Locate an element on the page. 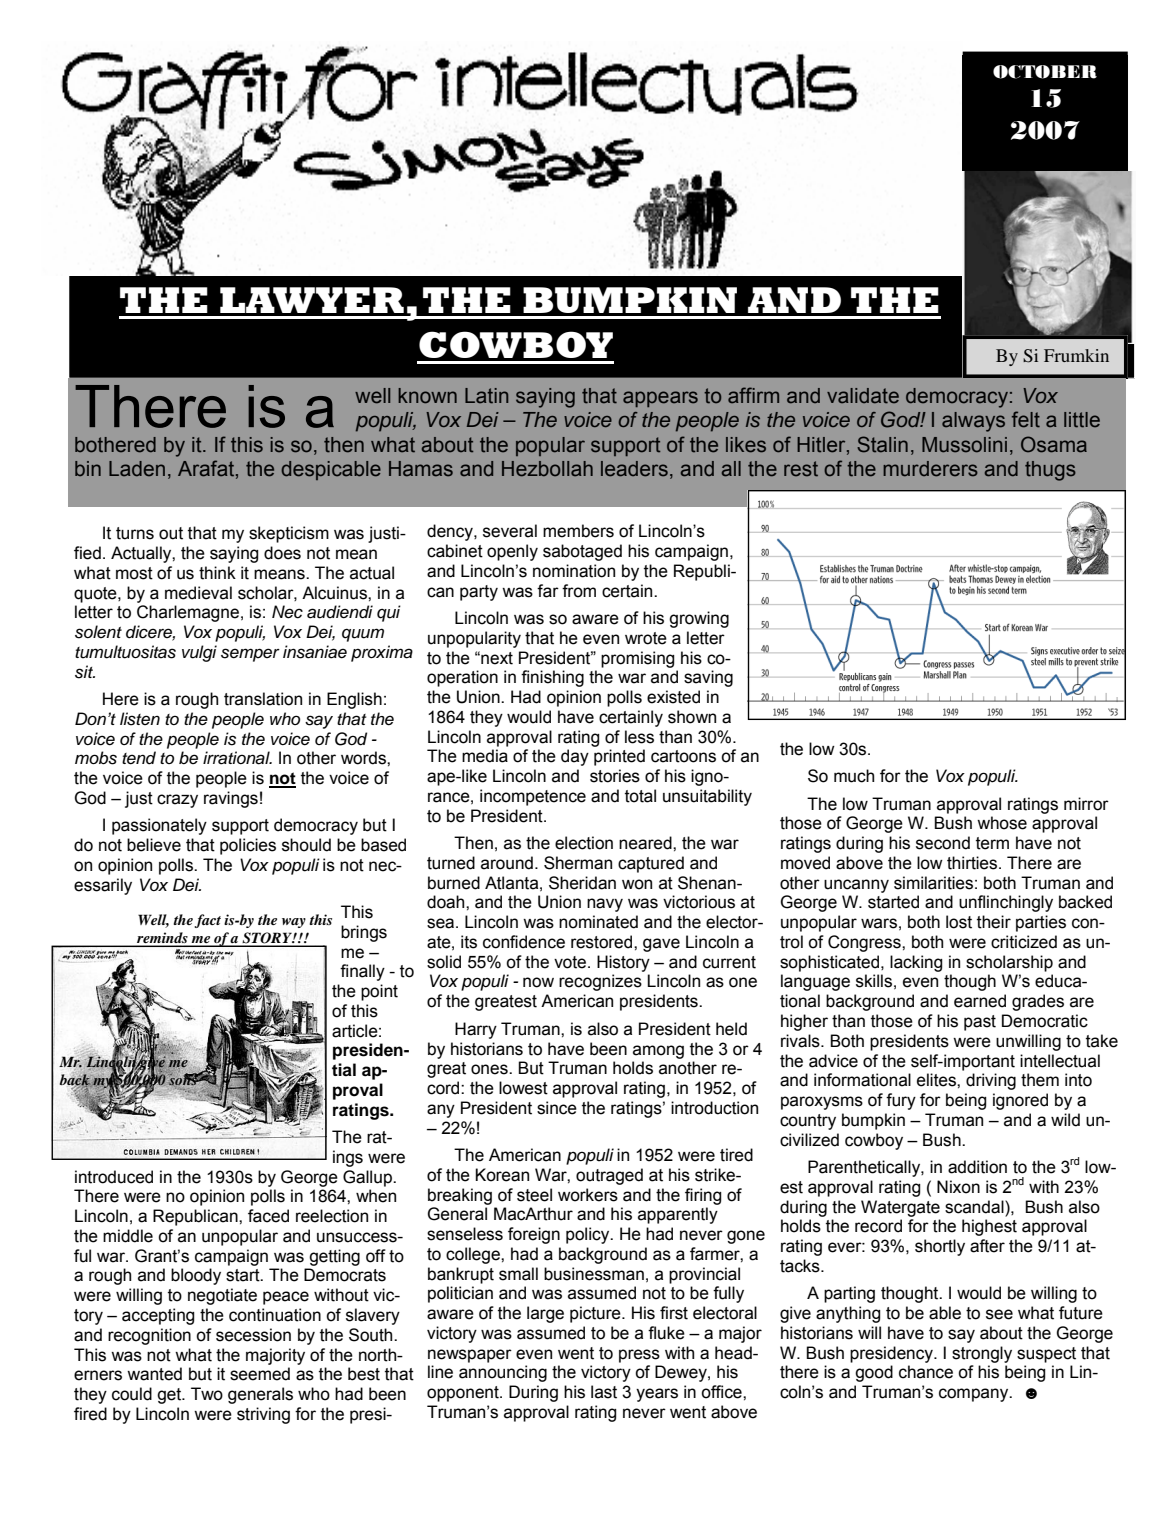 The image size is (1169, 1513). known is located at coordinates (427, 396).
